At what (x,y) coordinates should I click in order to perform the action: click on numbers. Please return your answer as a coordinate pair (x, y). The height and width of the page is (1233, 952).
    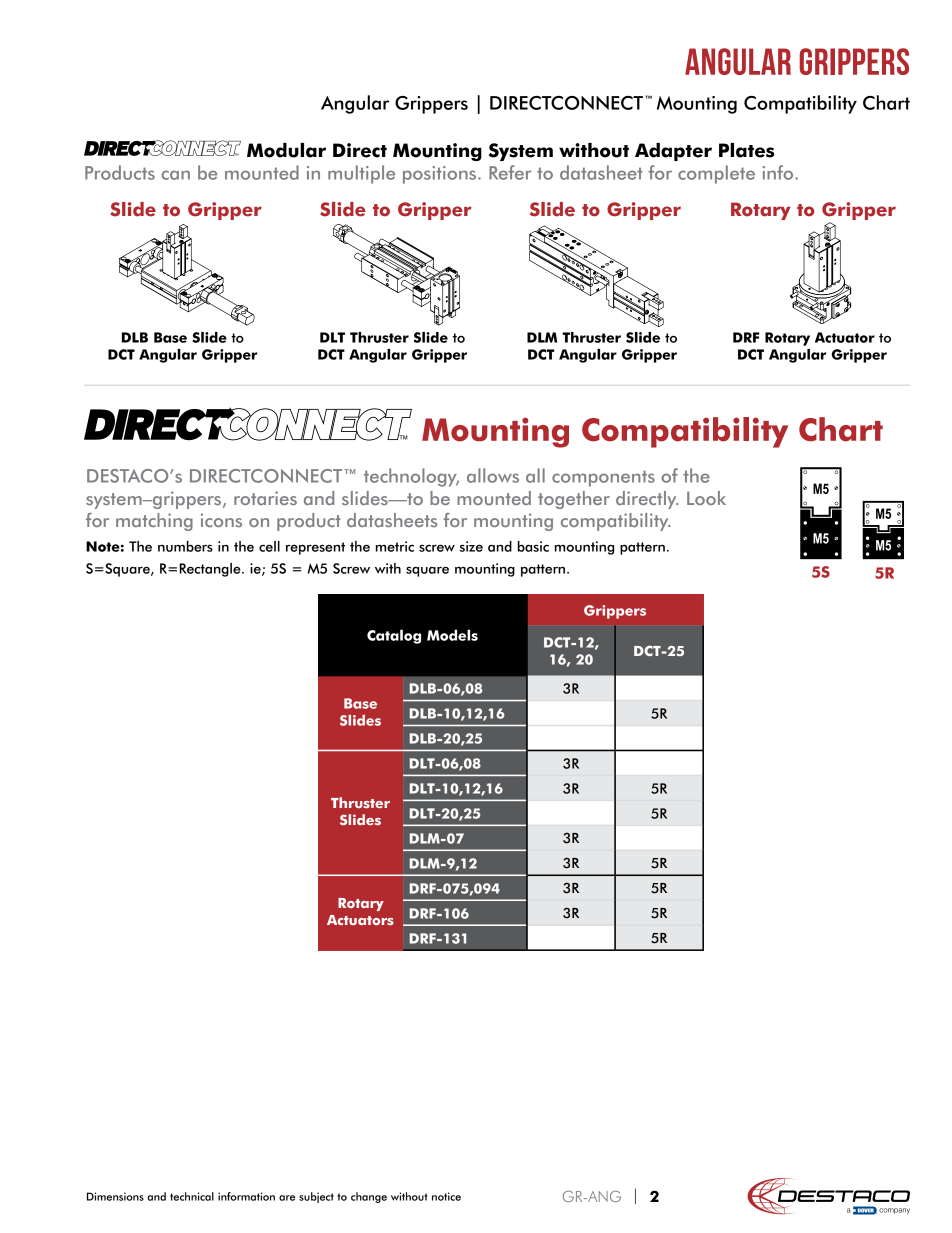
    Looking at the image, I should click on (185, 546).
